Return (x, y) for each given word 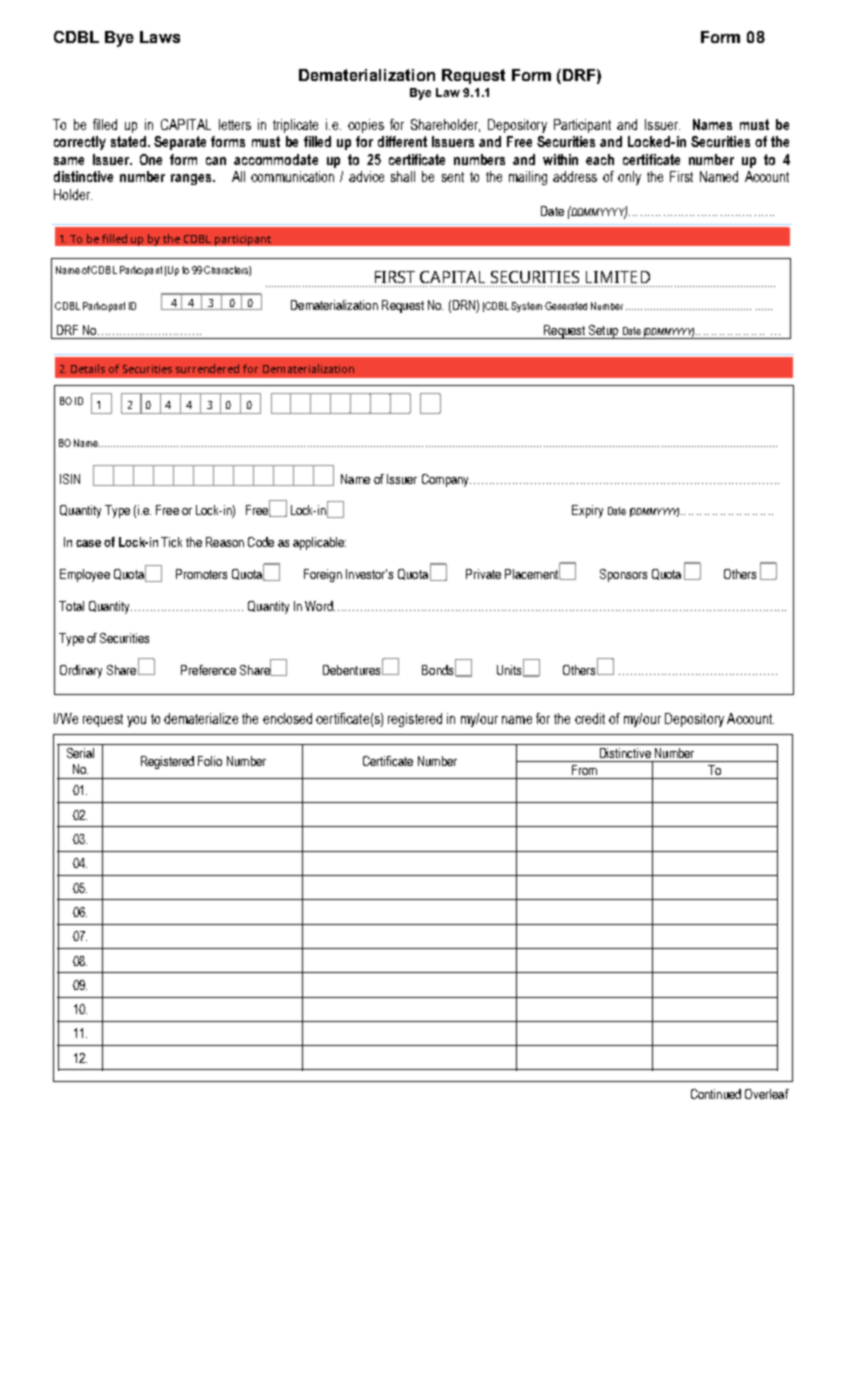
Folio (210, 761)
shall (403, 176)
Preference (208, 670)
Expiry (587, 511)
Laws (160, 37)
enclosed (287, 718)
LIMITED (618, 277)
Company (446, 480)
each (600, 159)
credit (590, 718)
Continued (716, 1094)
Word (320, 606)
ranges (192, 179)
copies (366, 126)
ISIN (70, 479)
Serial (80, 753)
